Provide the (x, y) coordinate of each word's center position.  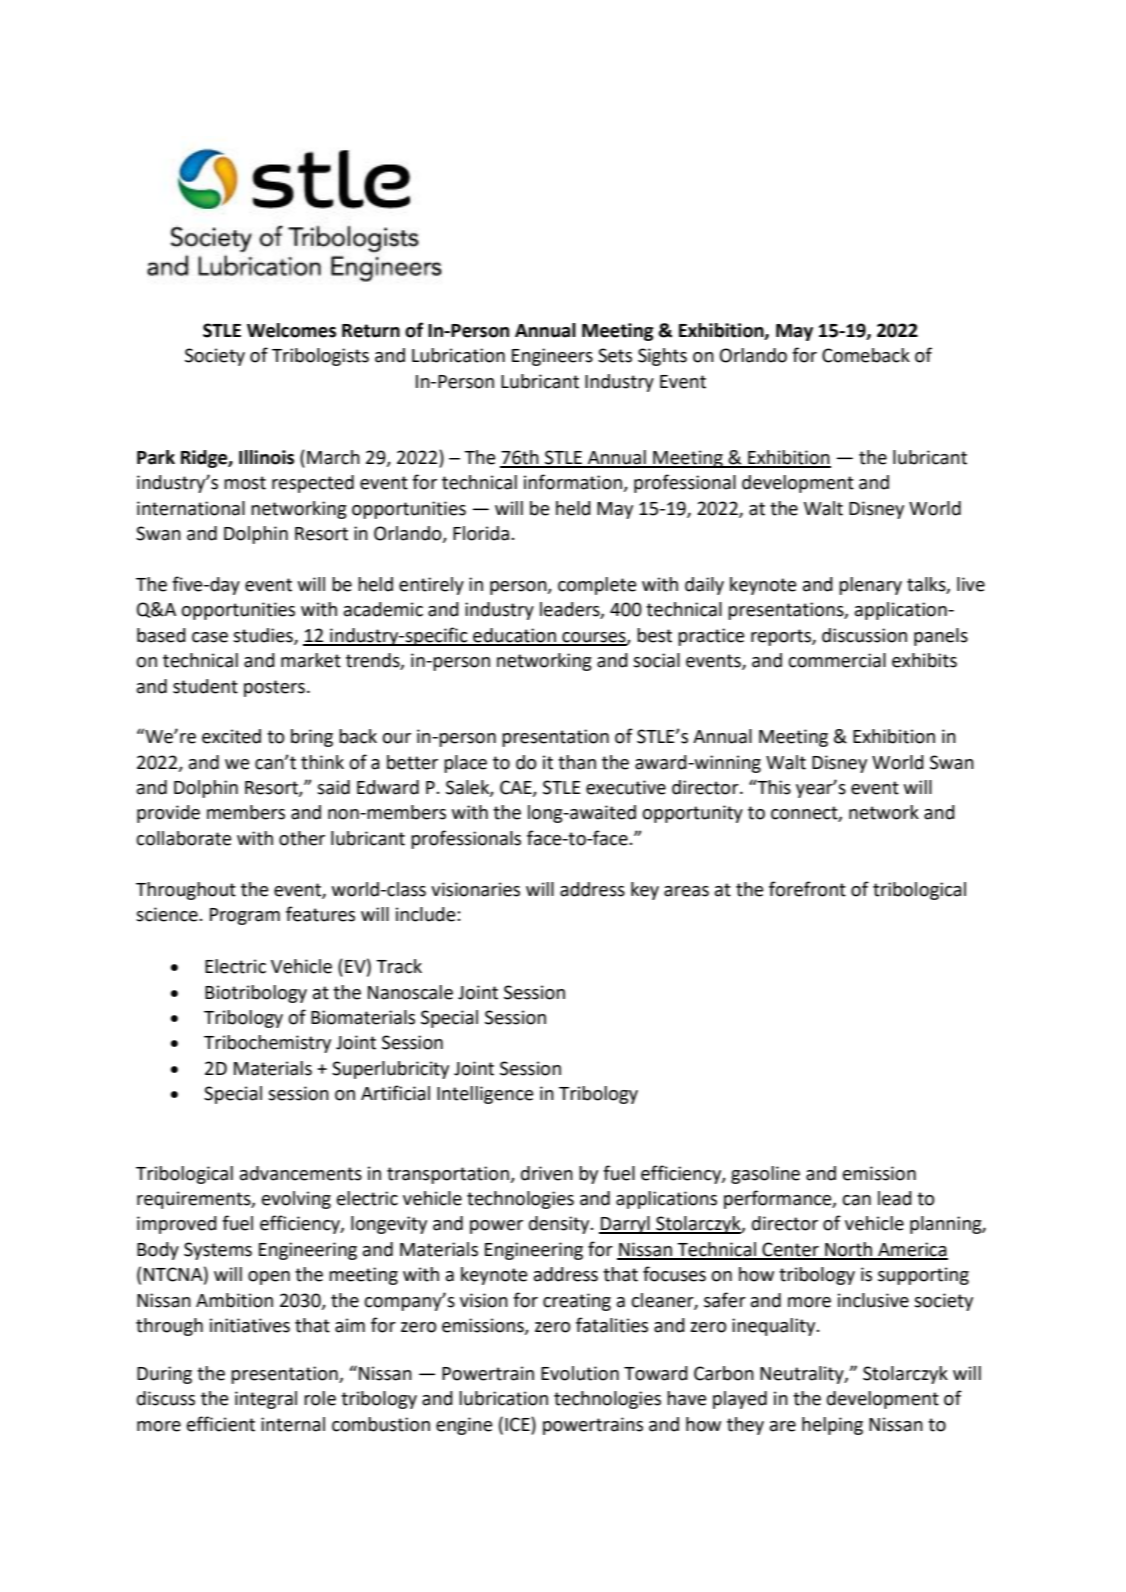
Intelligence (485, 1095)
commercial (837, 660)
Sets (615, 355)
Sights (662, 357)
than (577, 762)
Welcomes (291, 330)
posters (274, 688)
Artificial (395, 1093)
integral (266, 1400)
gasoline (765, 1175)
